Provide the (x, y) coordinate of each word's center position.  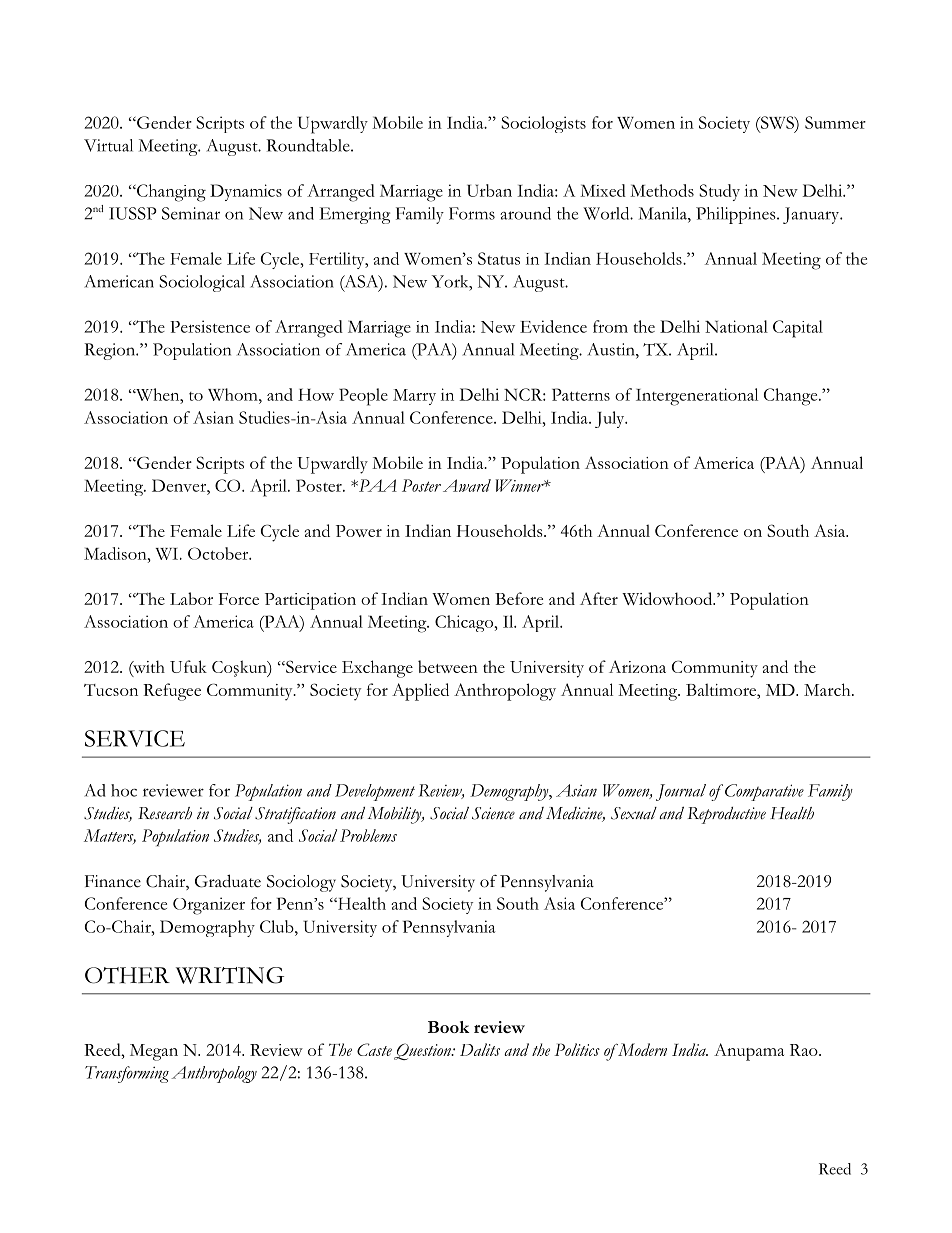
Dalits (480, 1049)
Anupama (749, 1052)
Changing (170, 193)
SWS (777, 122)
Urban (489, 190)
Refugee (172, 692)
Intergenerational (697, 397)
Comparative (764, 792)
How (316, 394)
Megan (154, 1052)
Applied (420, 692)
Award (467, 485)
